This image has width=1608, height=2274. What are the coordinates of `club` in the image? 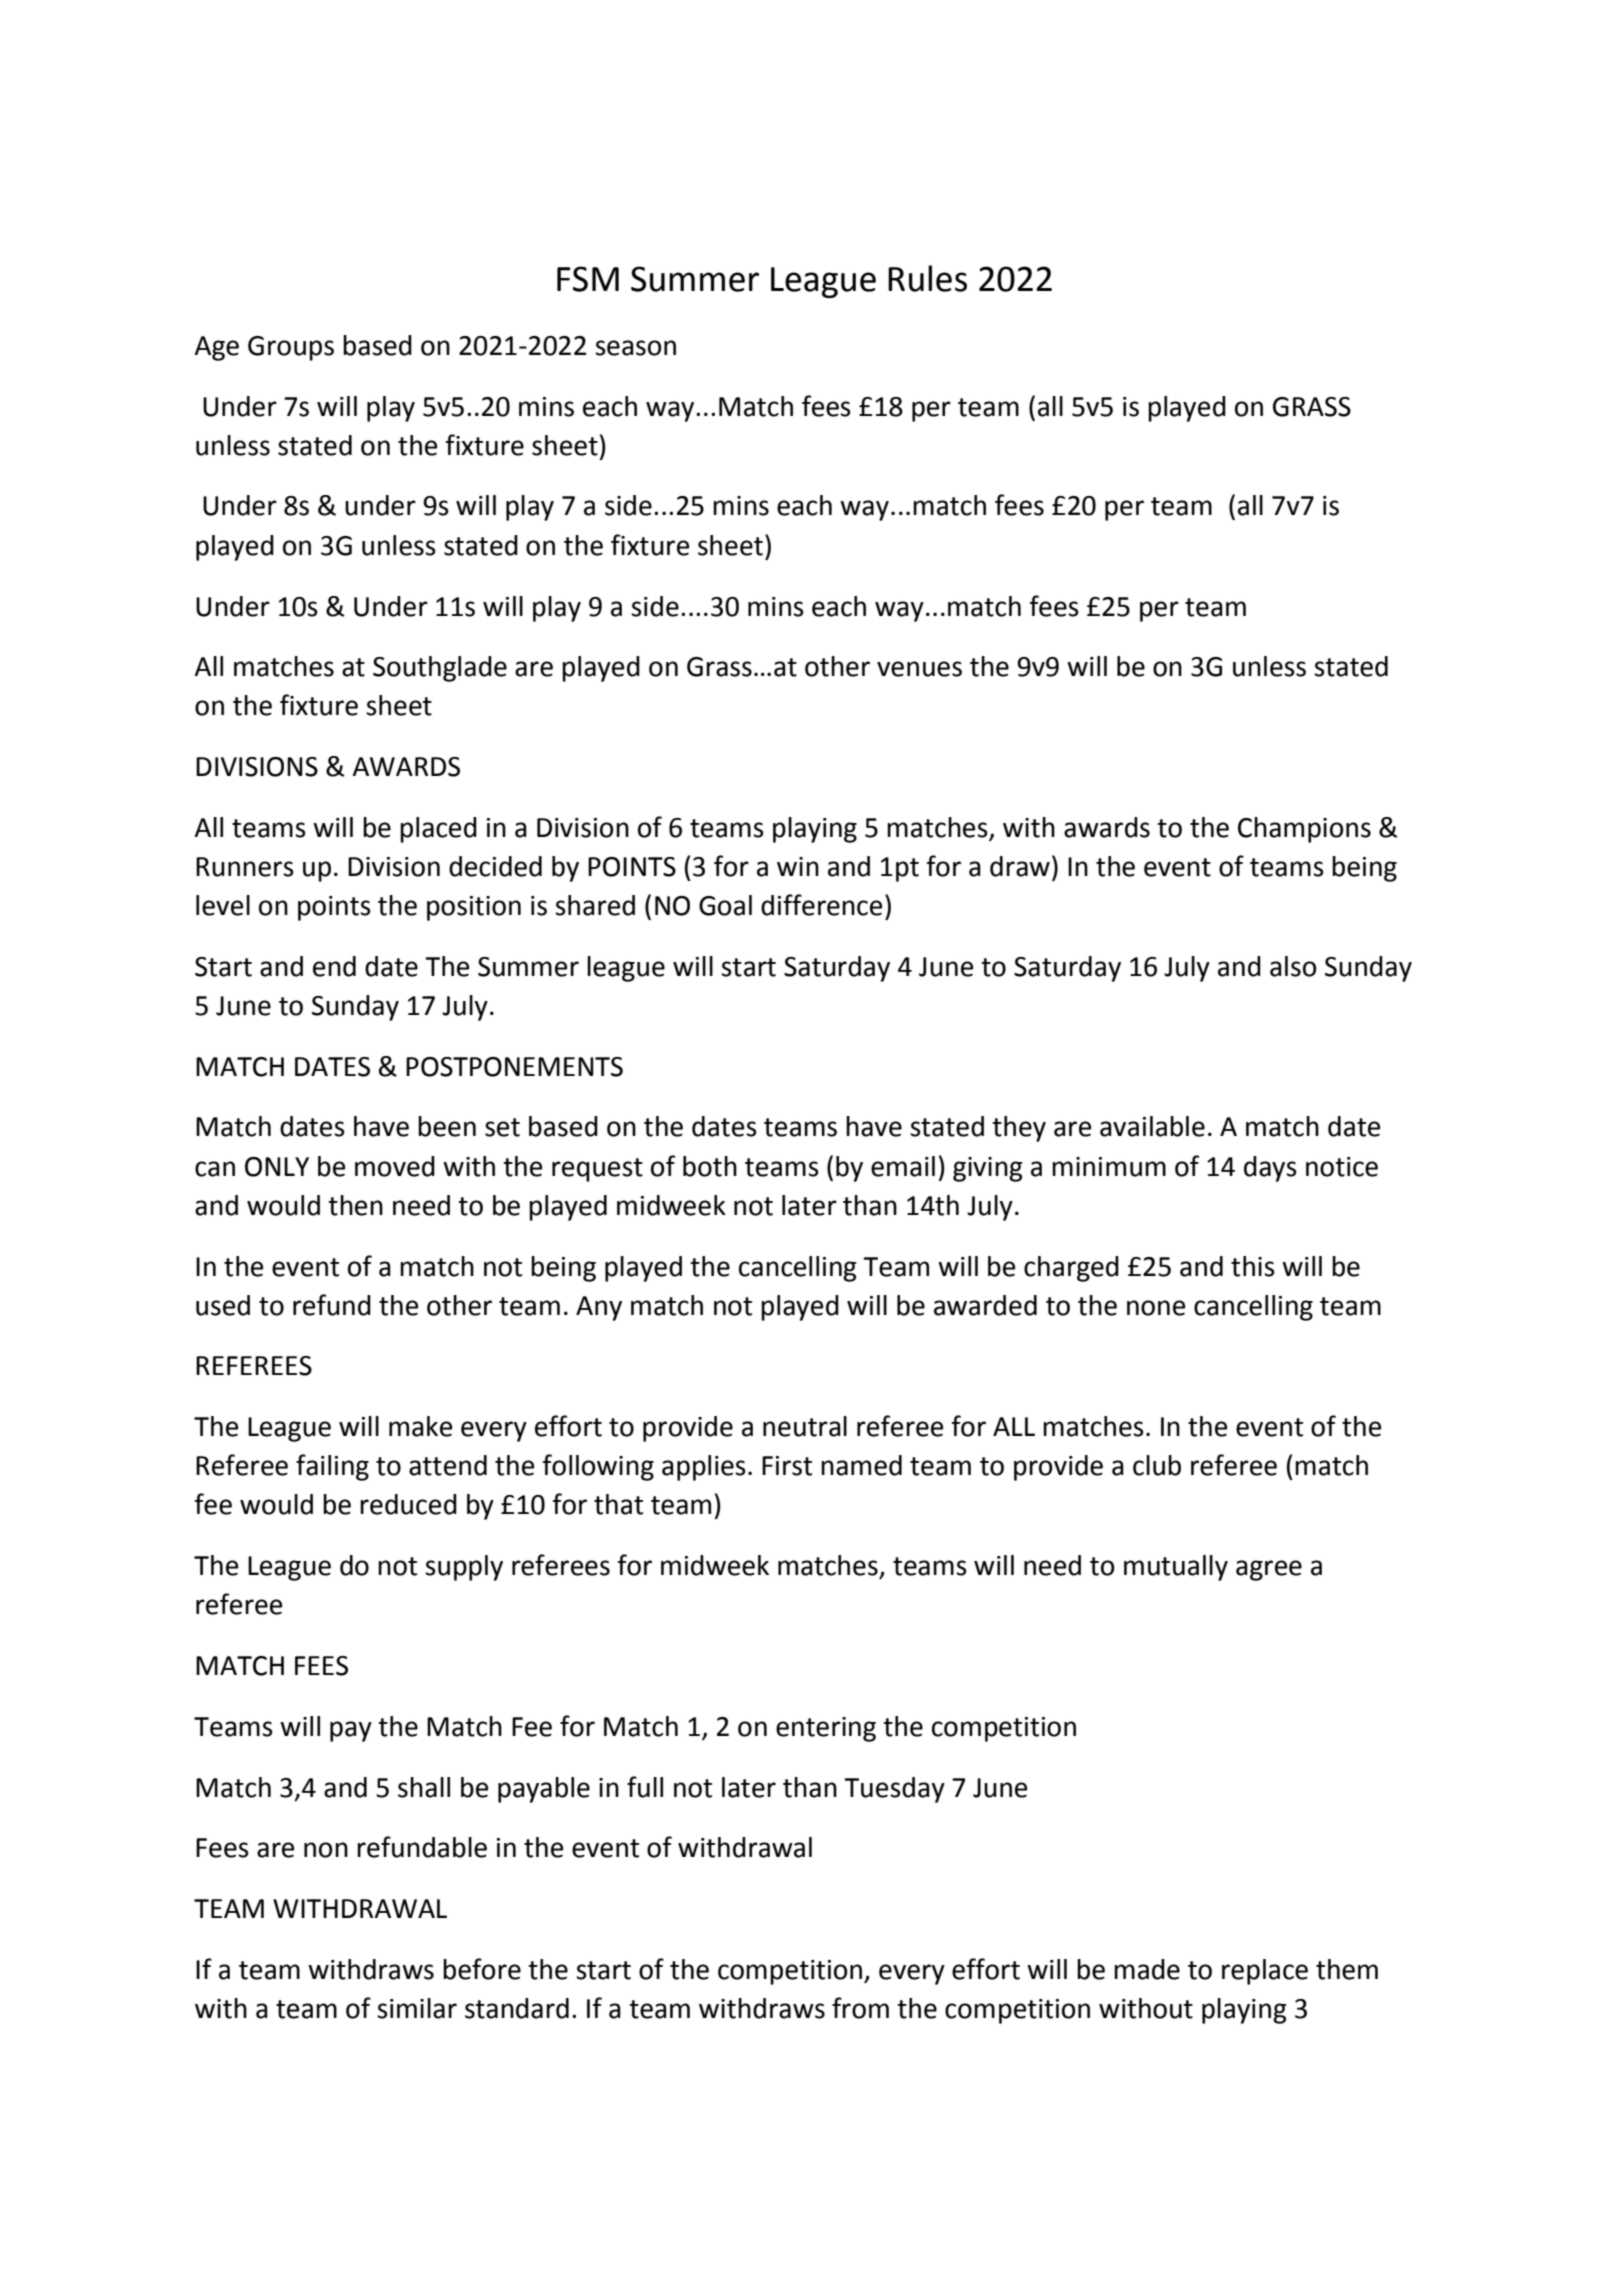 It's located at (1157, 1465).
